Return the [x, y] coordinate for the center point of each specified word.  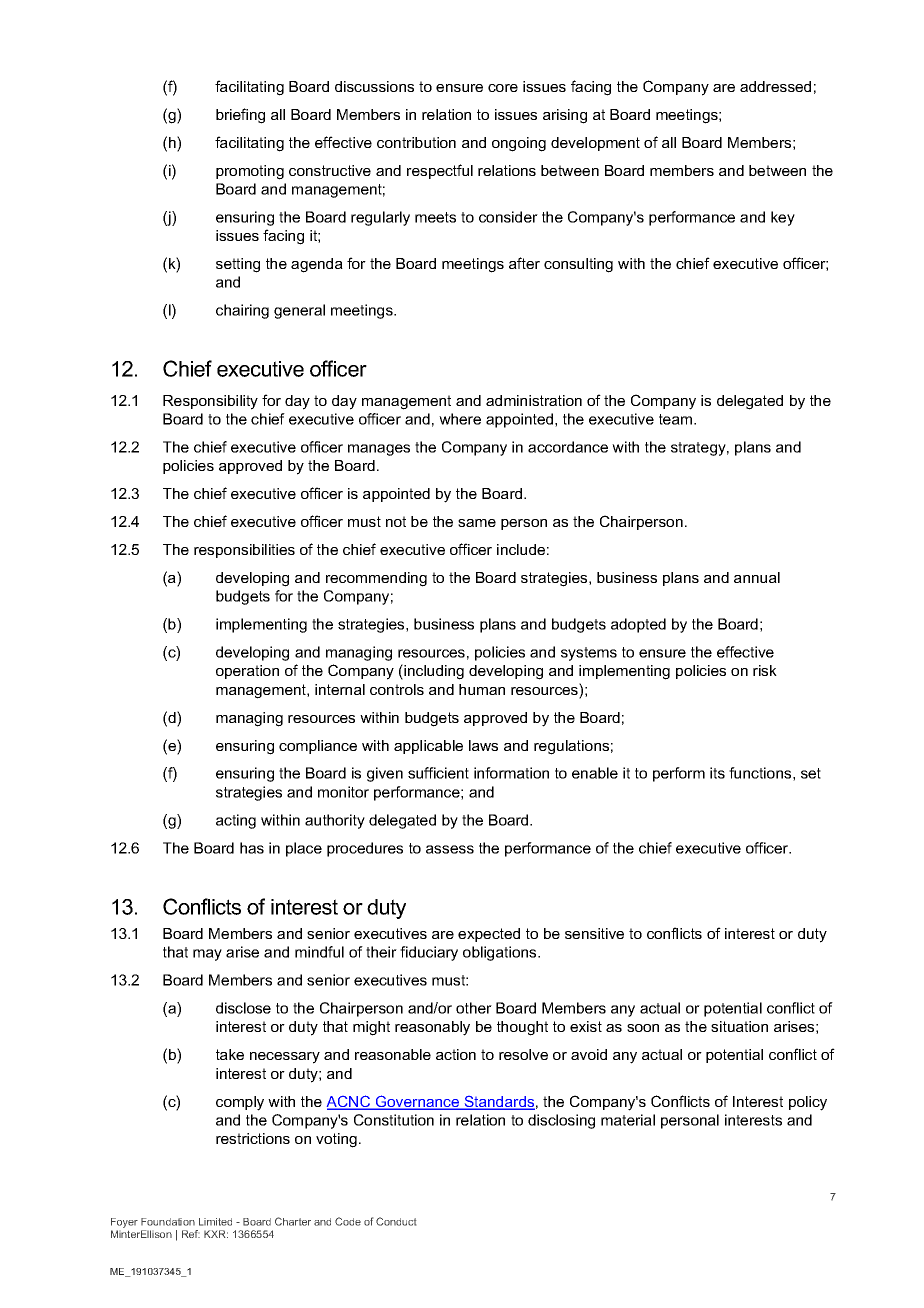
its [717, 773]
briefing [240, 116]
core [503, 88]
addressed [775, 86]
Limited [215, 1222]
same [477, 523]
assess [450, 849]
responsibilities [244, 551]
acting [236, 821]
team [677, 419]
